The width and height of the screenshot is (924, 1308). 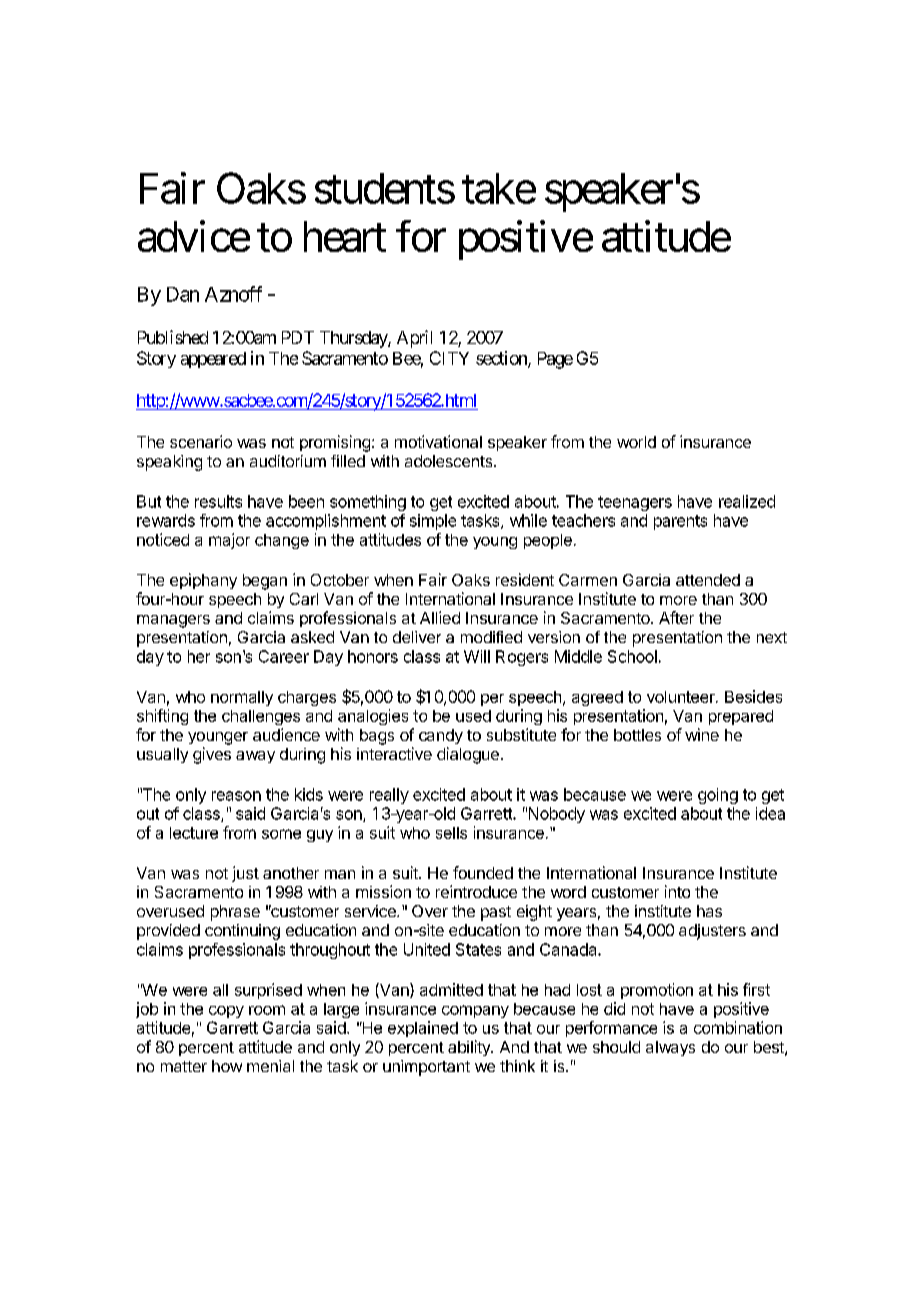 I want to click on simple, so click(x=433, y=522).
